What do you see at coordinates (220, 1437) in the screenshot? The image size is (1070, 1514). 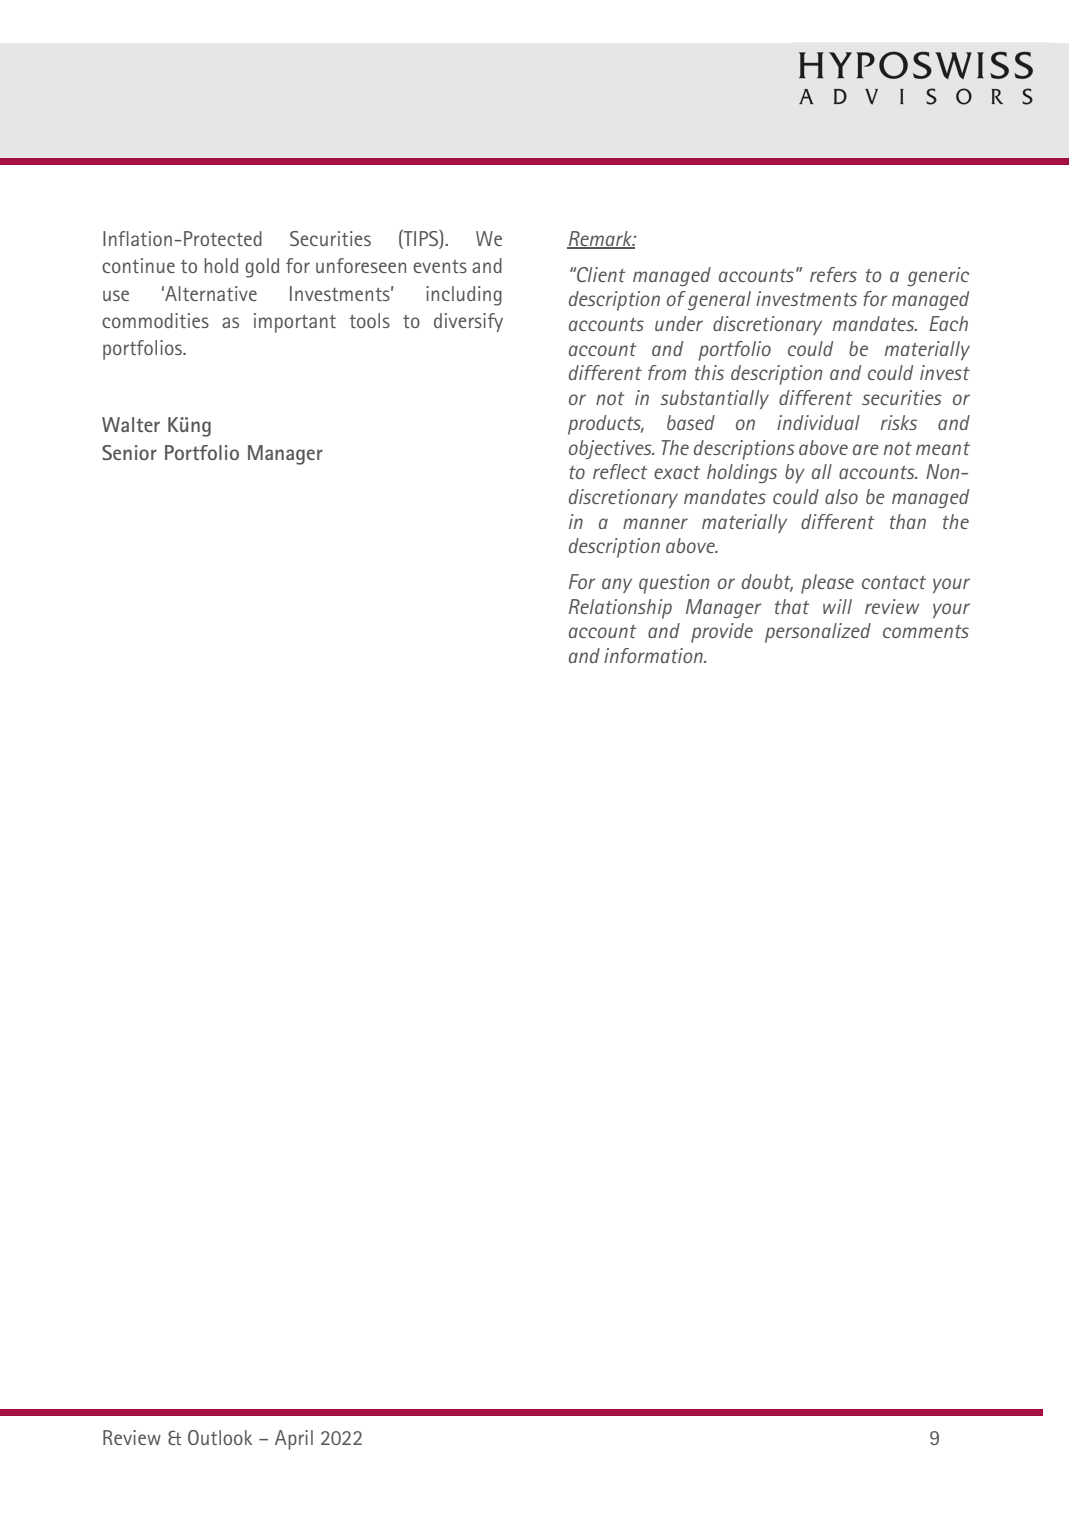 I see `Outlook` at bounding box center [220, 1437].
